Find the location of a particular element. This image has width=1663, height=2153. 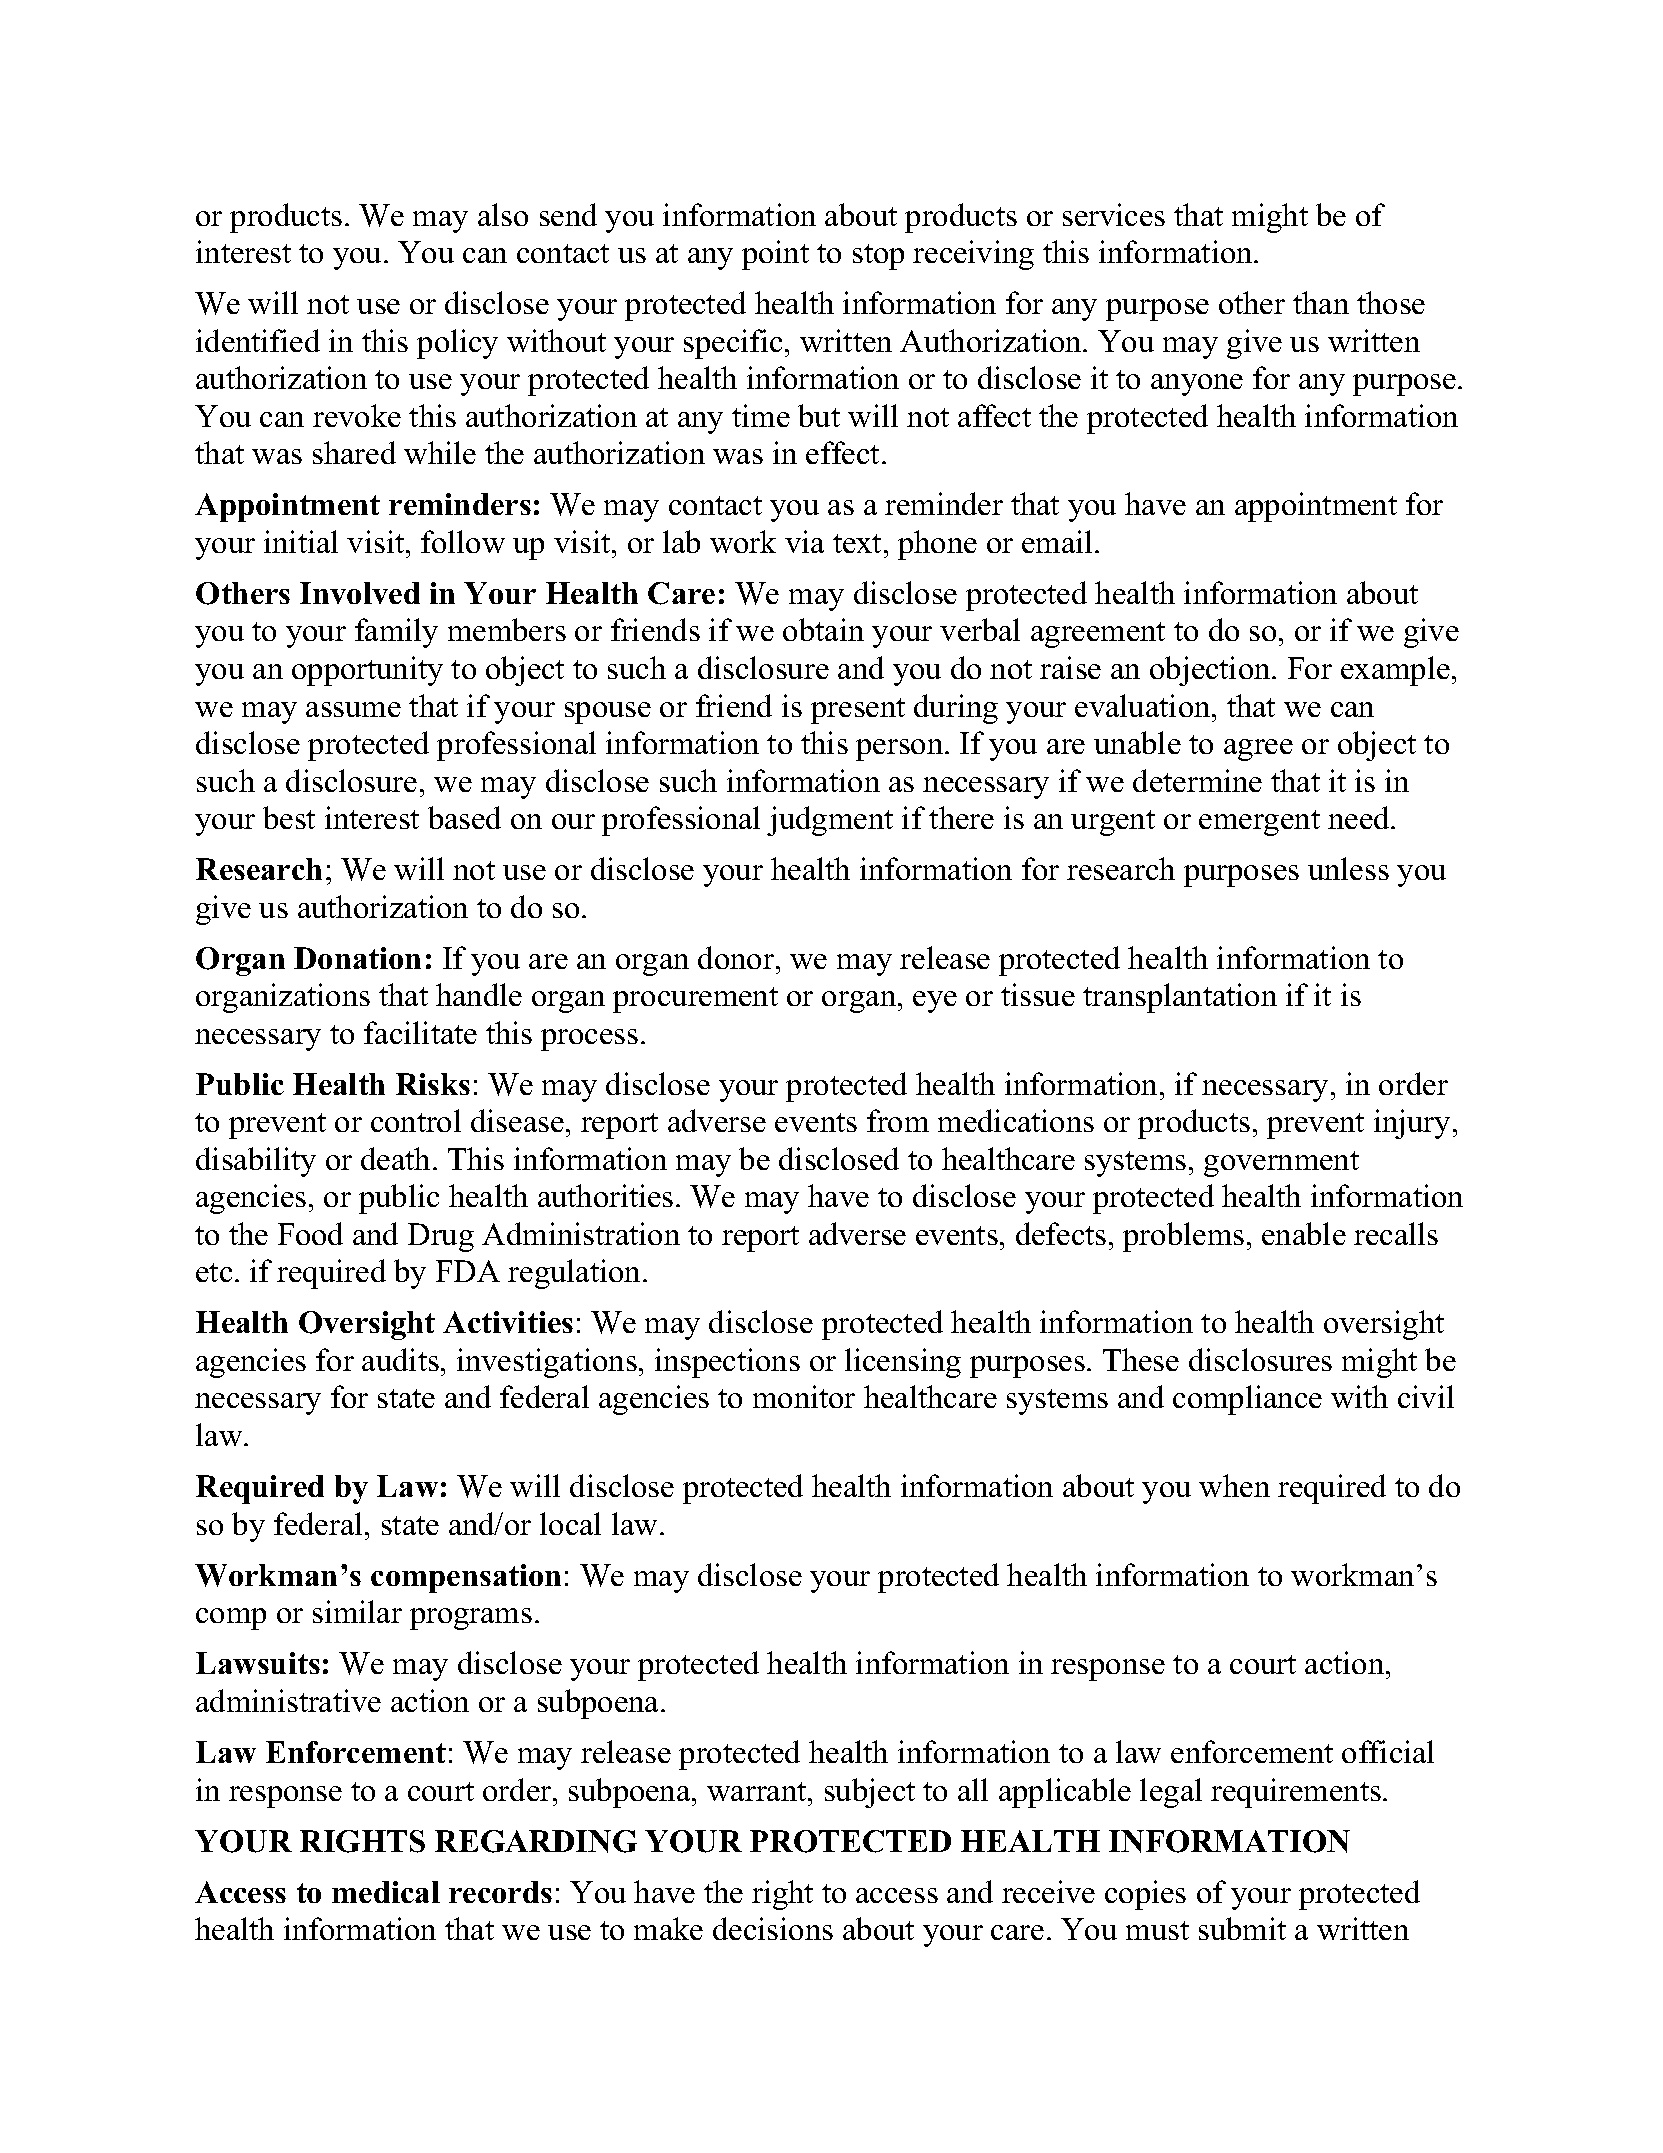

stop is located at coordinates (878, 257).
